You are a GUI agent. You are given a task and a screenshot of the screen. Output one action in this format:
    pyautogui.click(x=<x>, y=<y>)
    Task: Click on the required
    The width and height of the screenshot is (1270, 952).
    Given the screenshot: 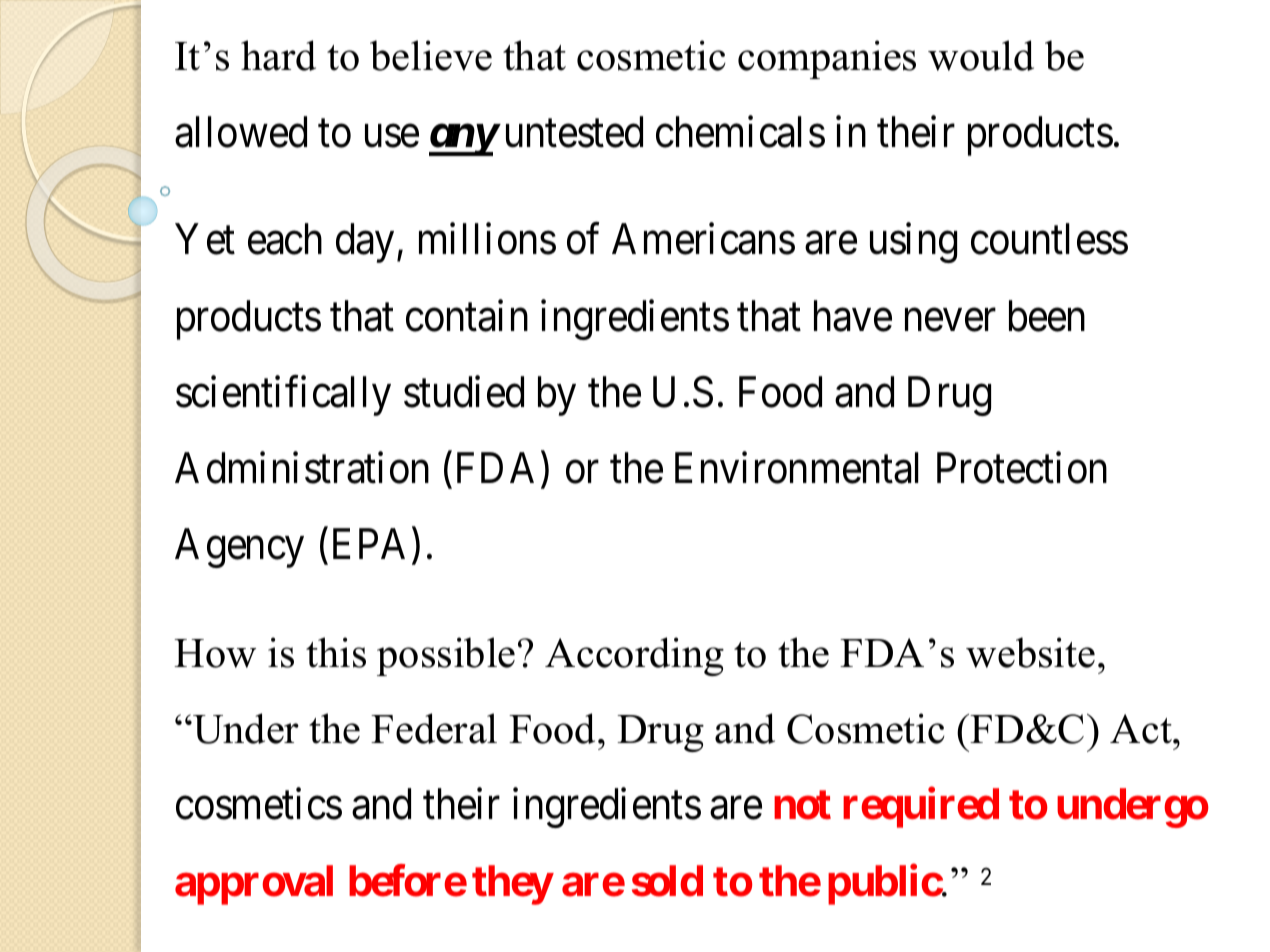 What is the action you would take?
    pyautogui.click(x=921, y=808)
